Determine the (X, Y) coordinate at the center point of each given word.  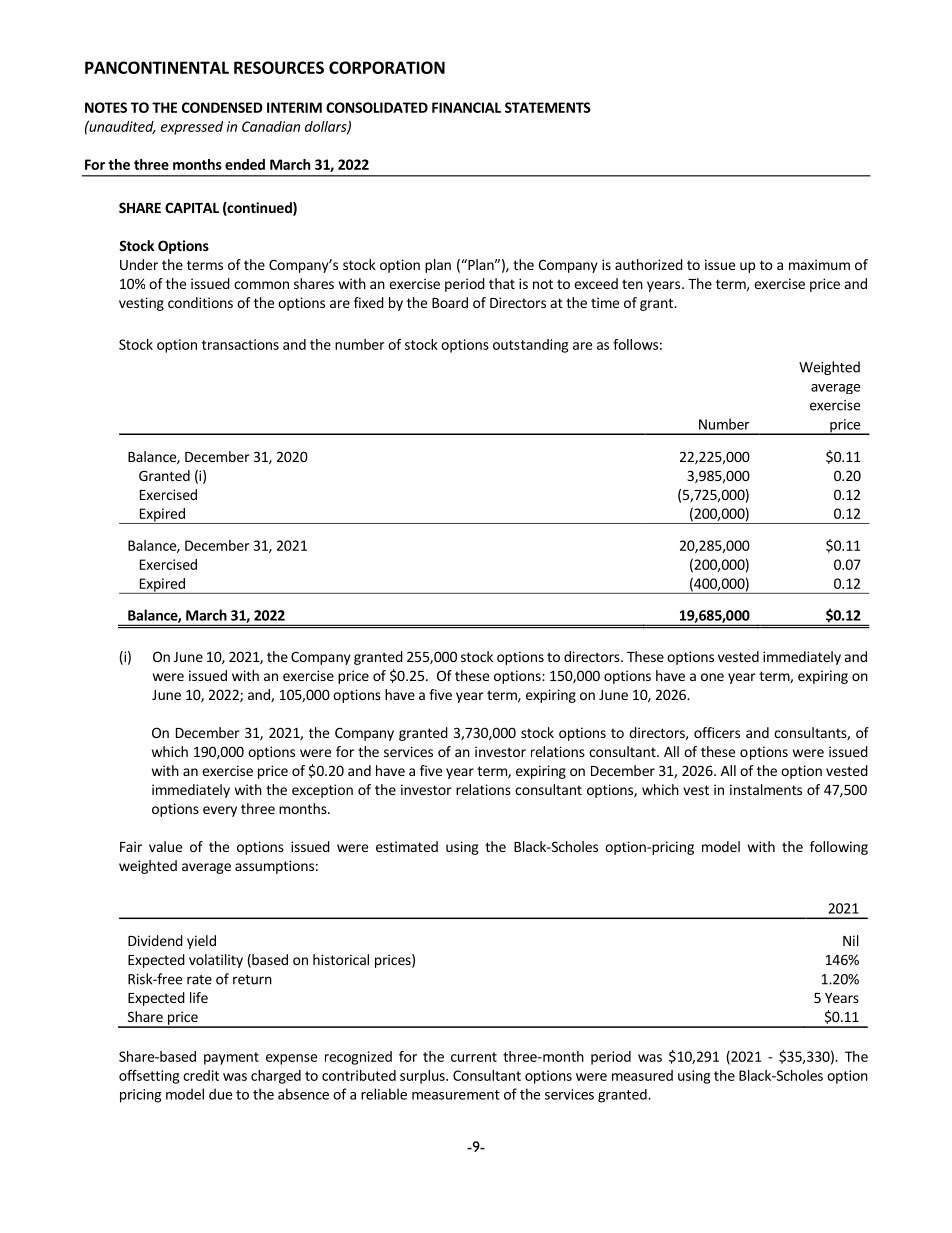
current (474, 1057)
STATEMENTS (548, 107)
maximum (819, 264)
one (712, 677)
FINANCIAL (466, 107)
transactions (240, 344)
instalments (766, 789)
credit (201, 1075)
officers (717, 732)
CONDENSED (222, 107)
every (220, 811)
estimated (407, 846)
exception (322, 791)
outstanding (530, 346)
